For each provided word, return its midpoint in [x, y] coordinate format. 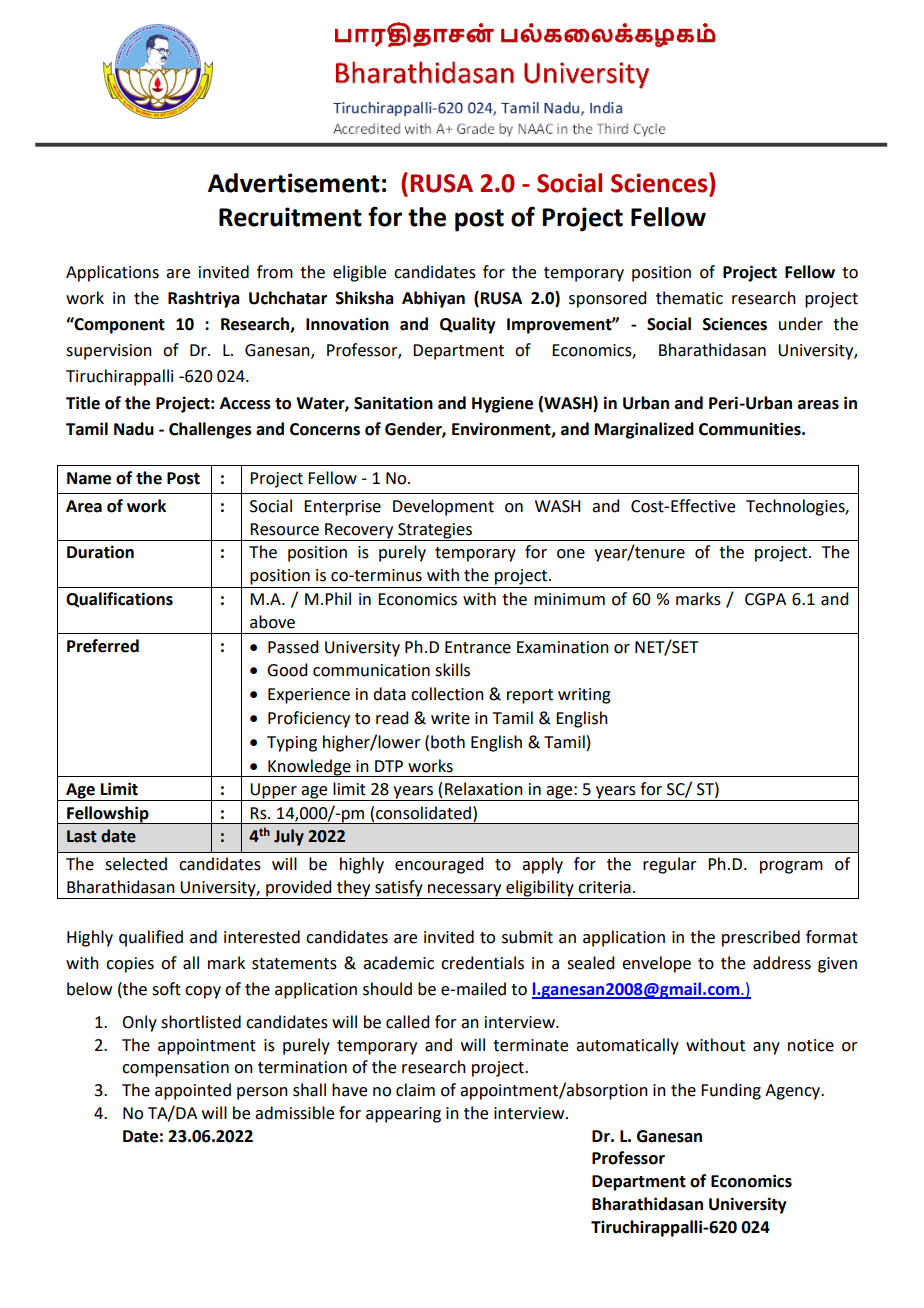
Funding [731, 1091]
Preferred [103, 646]
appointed [193, 1091]
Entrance [478, 647]
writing [584, 696]
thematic [689, 298]
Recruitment [290, 217]
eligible [359, 273]
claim [415, 1090]
